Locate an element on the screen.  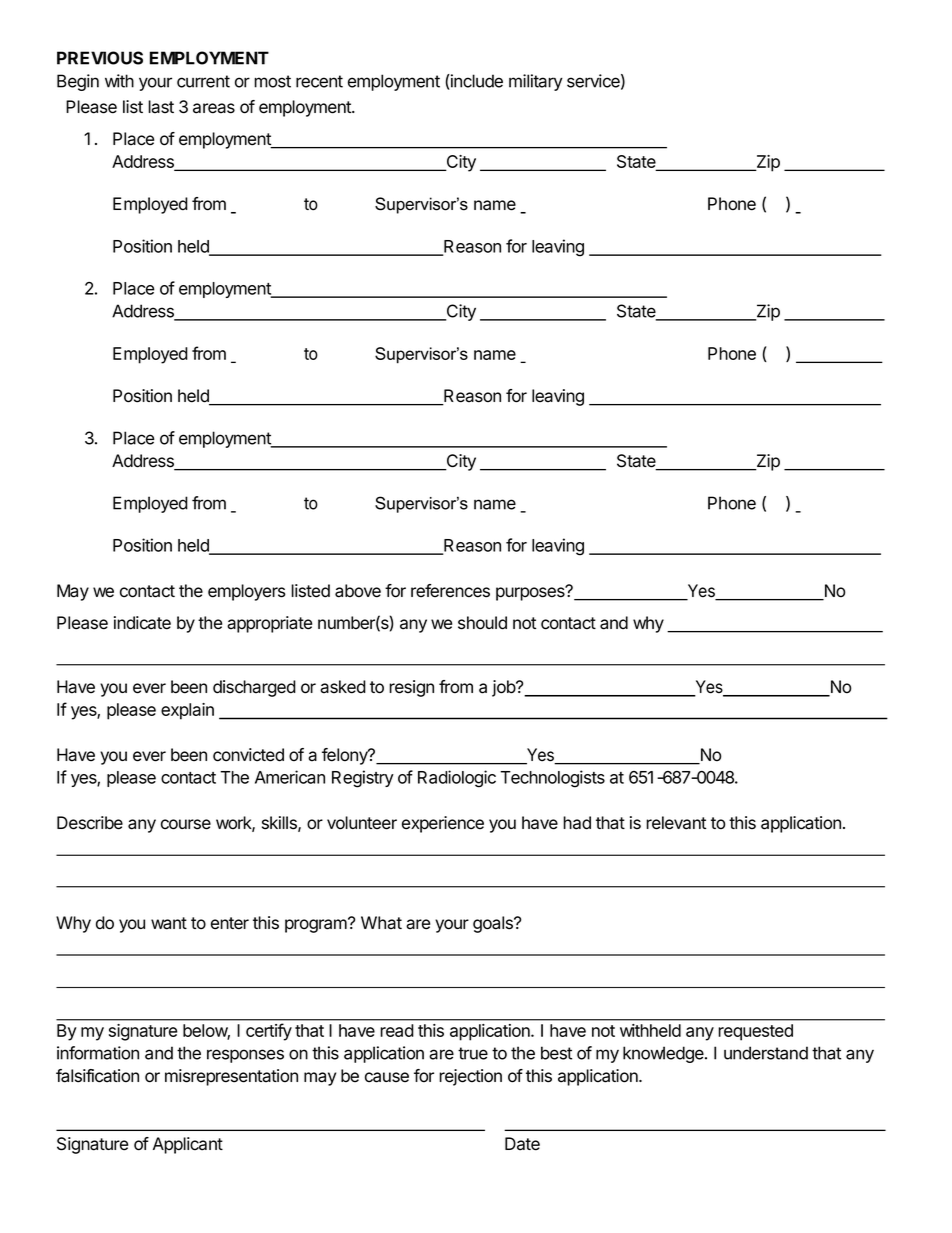
Applicant is located at coordinates (188, 1145).
